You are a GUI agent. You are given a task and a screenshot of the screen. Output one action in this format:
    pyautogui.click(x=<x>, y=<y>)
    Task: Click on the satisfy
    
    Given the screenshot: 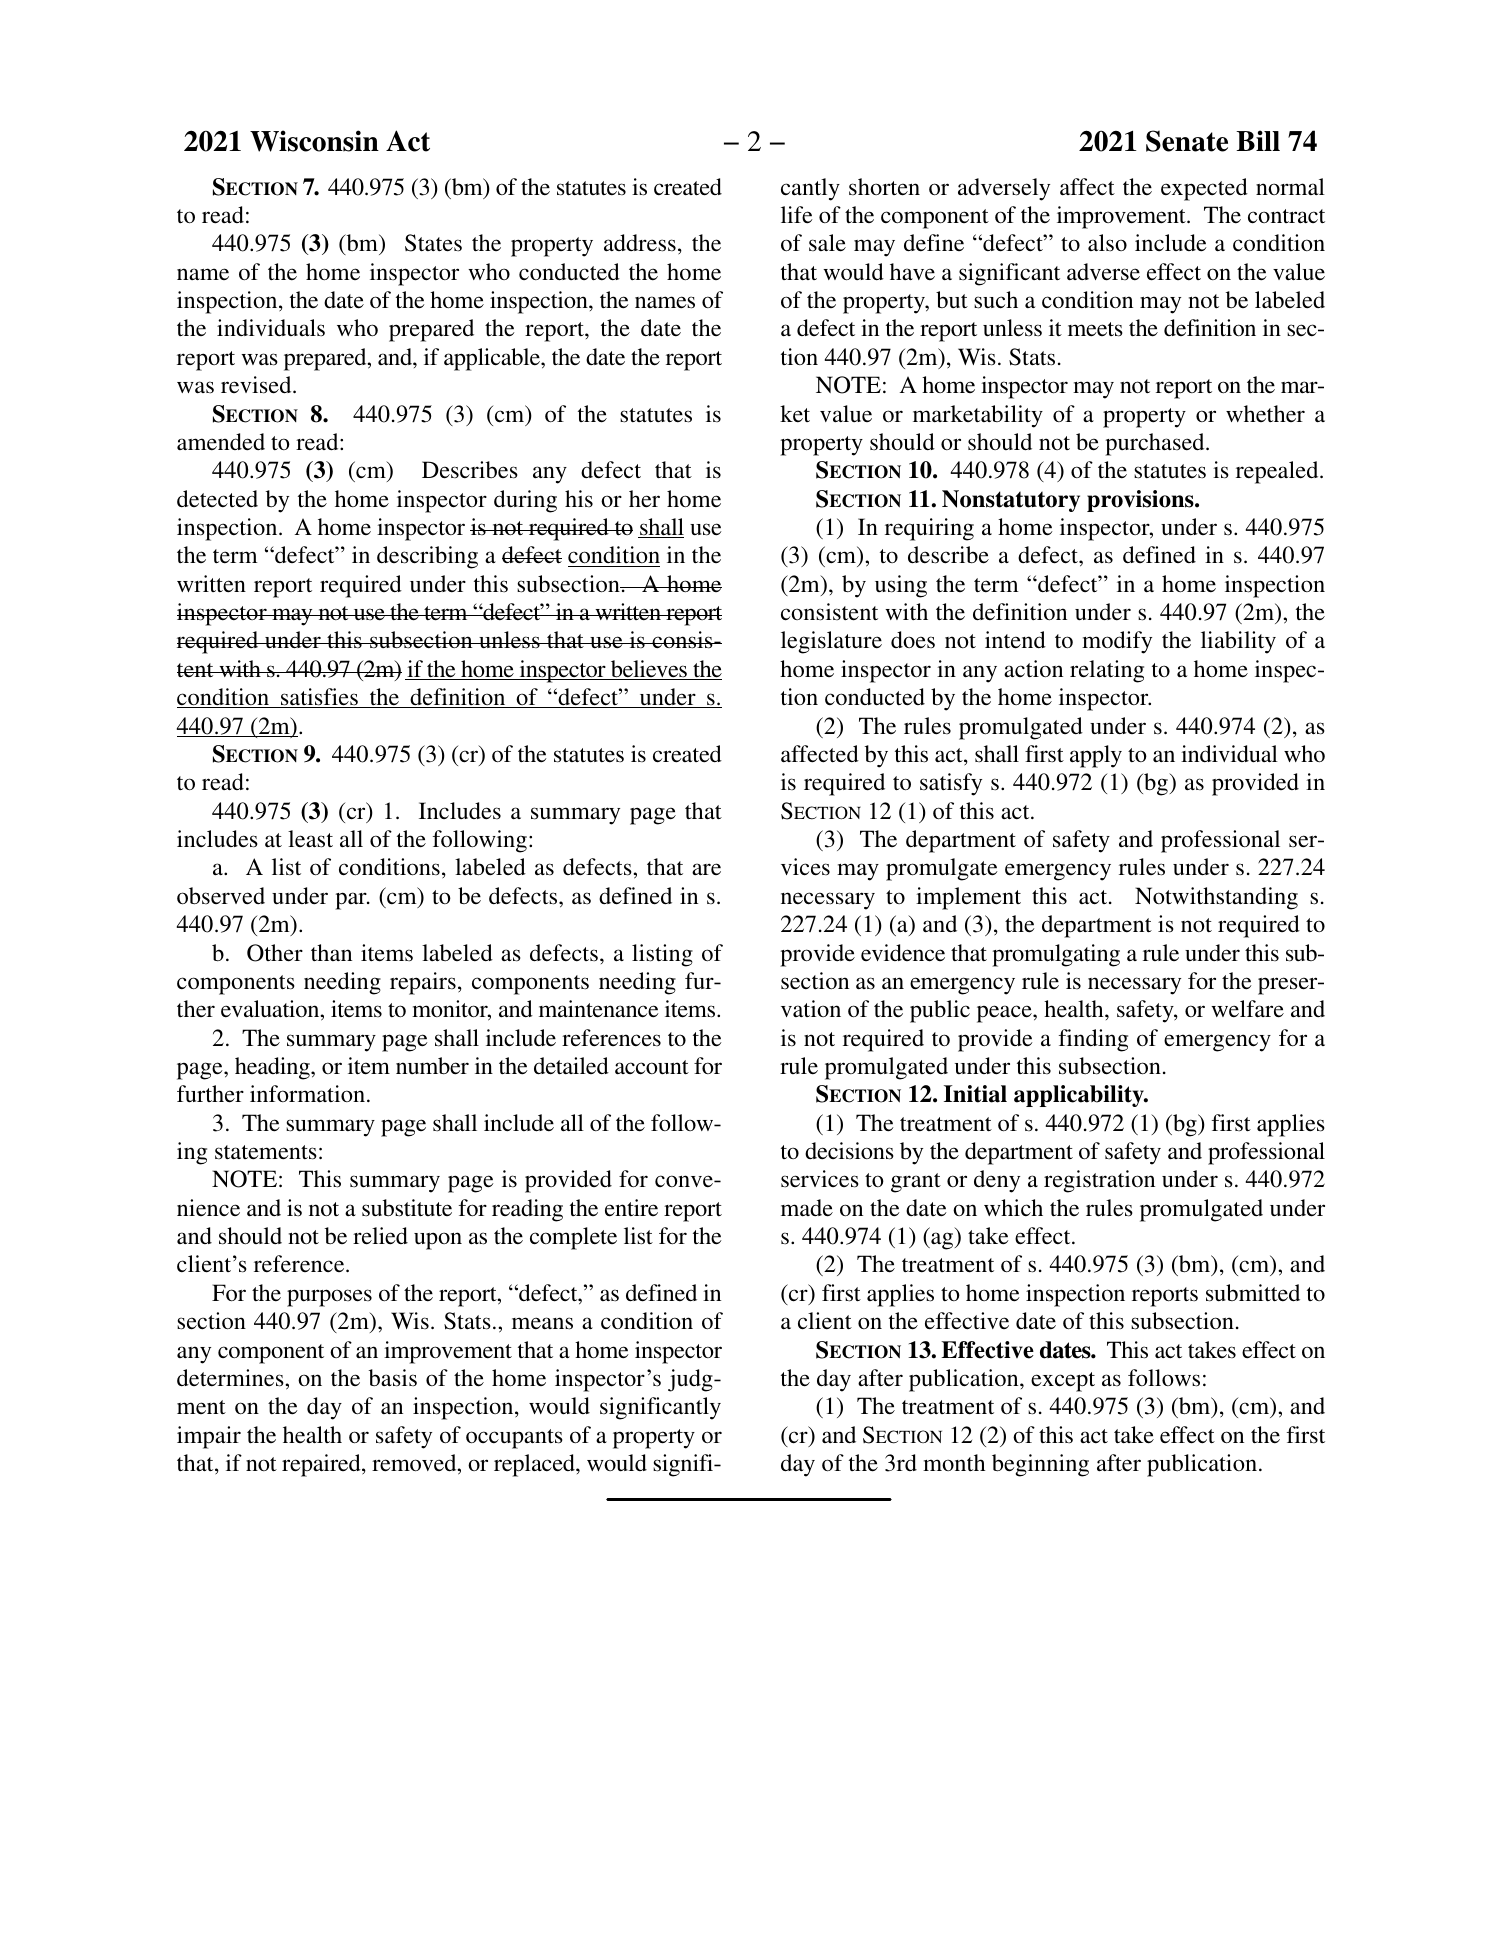 What is the action you would take?
    pyautogui.click(x=951, y=784)
